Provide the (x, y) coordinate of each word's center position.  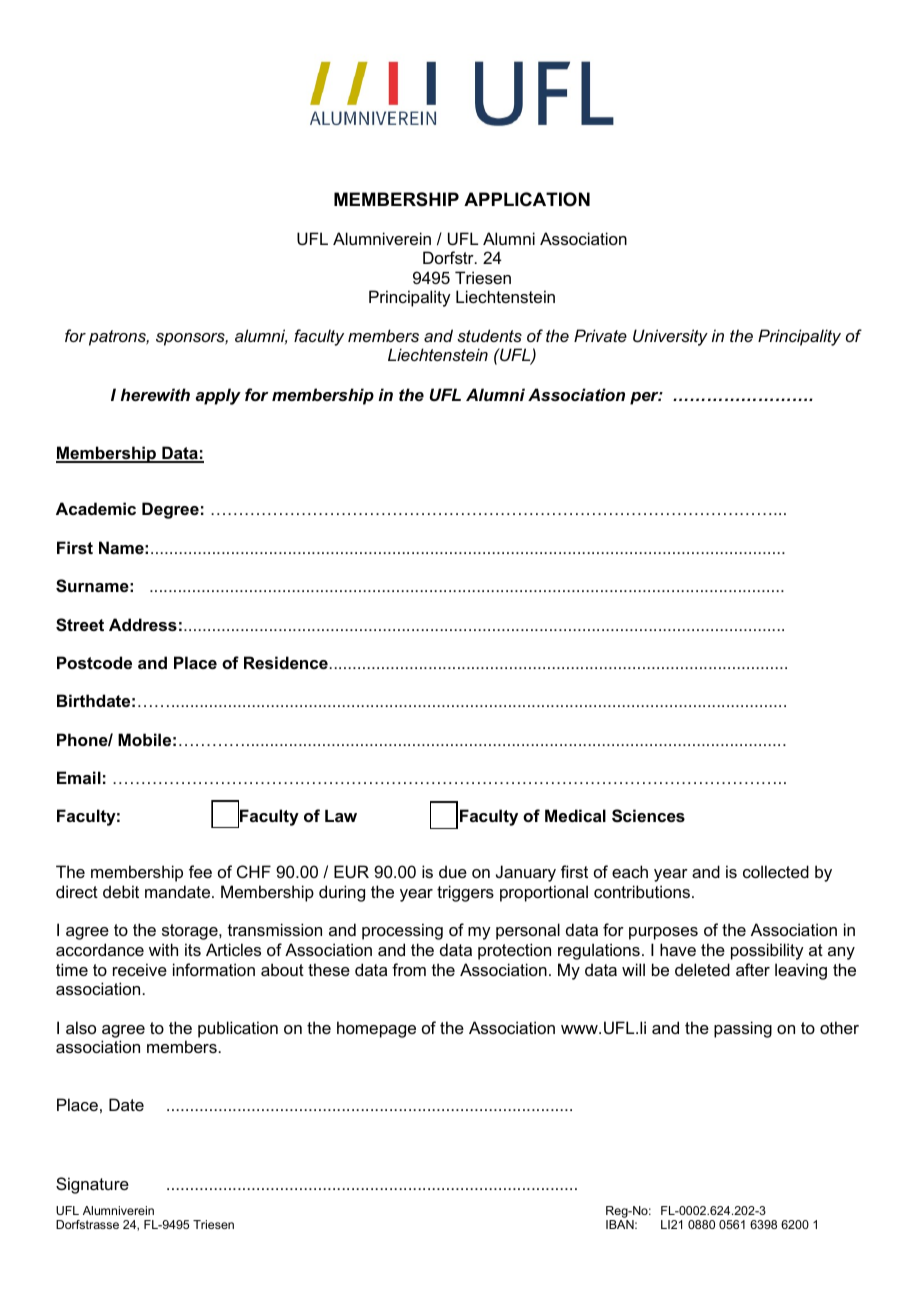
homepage (376, 1029)
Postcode (94, 662)
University (670, 337)
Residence (286, 662)
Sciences (648, 816)
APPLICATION (527, 199)
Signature (92, 1185)
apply (218, 396)
